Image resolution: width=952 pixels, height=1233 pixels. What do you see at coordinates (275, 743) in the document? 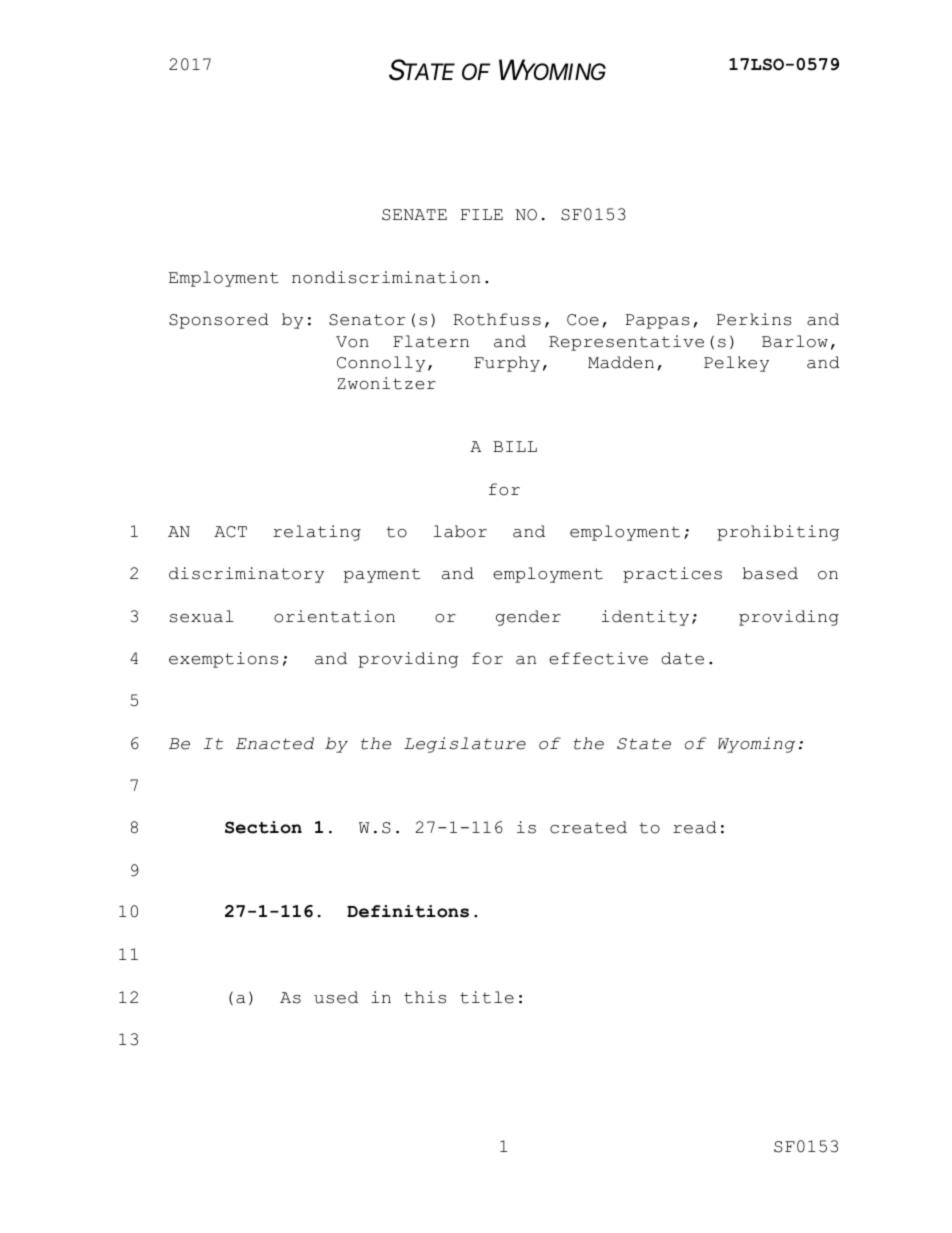
I see `Enacted` at bounding box center [275, 743].
